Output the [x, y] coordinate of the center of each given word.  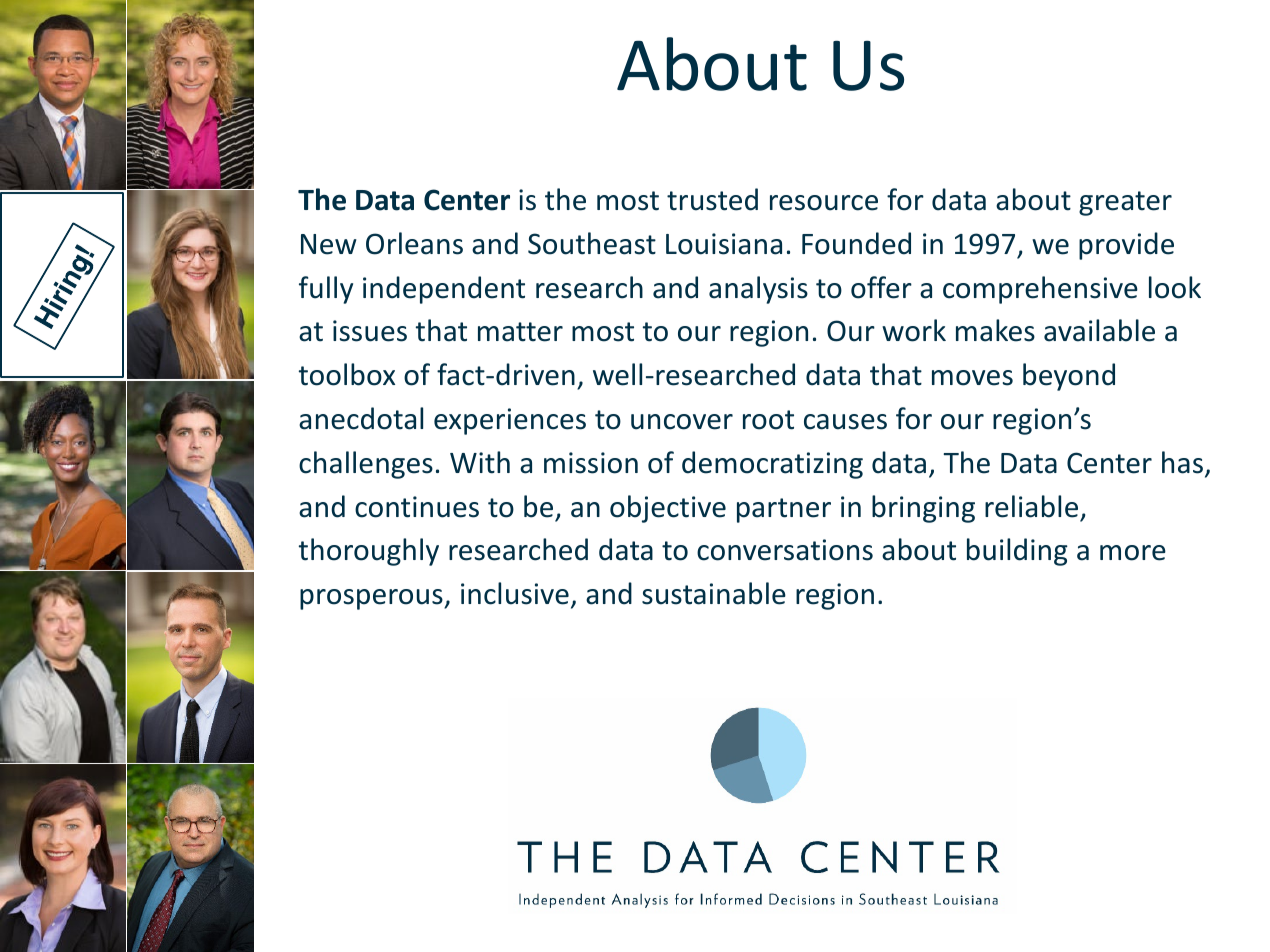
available [1099, 330]
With [480, 462]
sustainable [714, 593]
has [1182, 462]
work [914, 330]
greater [1125, 203]
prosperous [372, 599]
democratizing [772, 465]
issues [370, 331]
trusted [712, 199]
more [1133, 553]
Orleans [414, 243]
